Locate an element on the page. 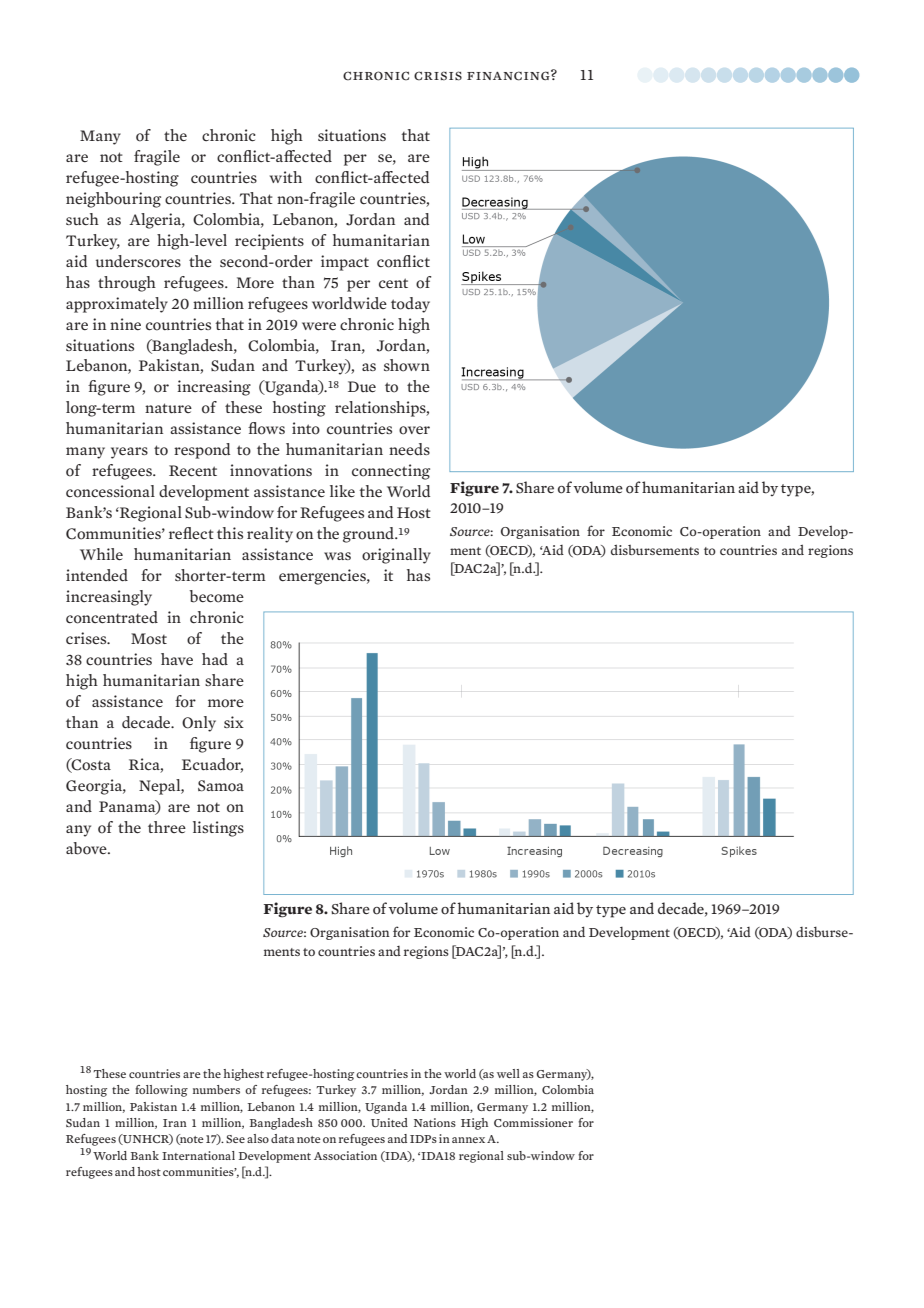 The image size is (924, 1308). annex is located at coordinates (468, 1140).
